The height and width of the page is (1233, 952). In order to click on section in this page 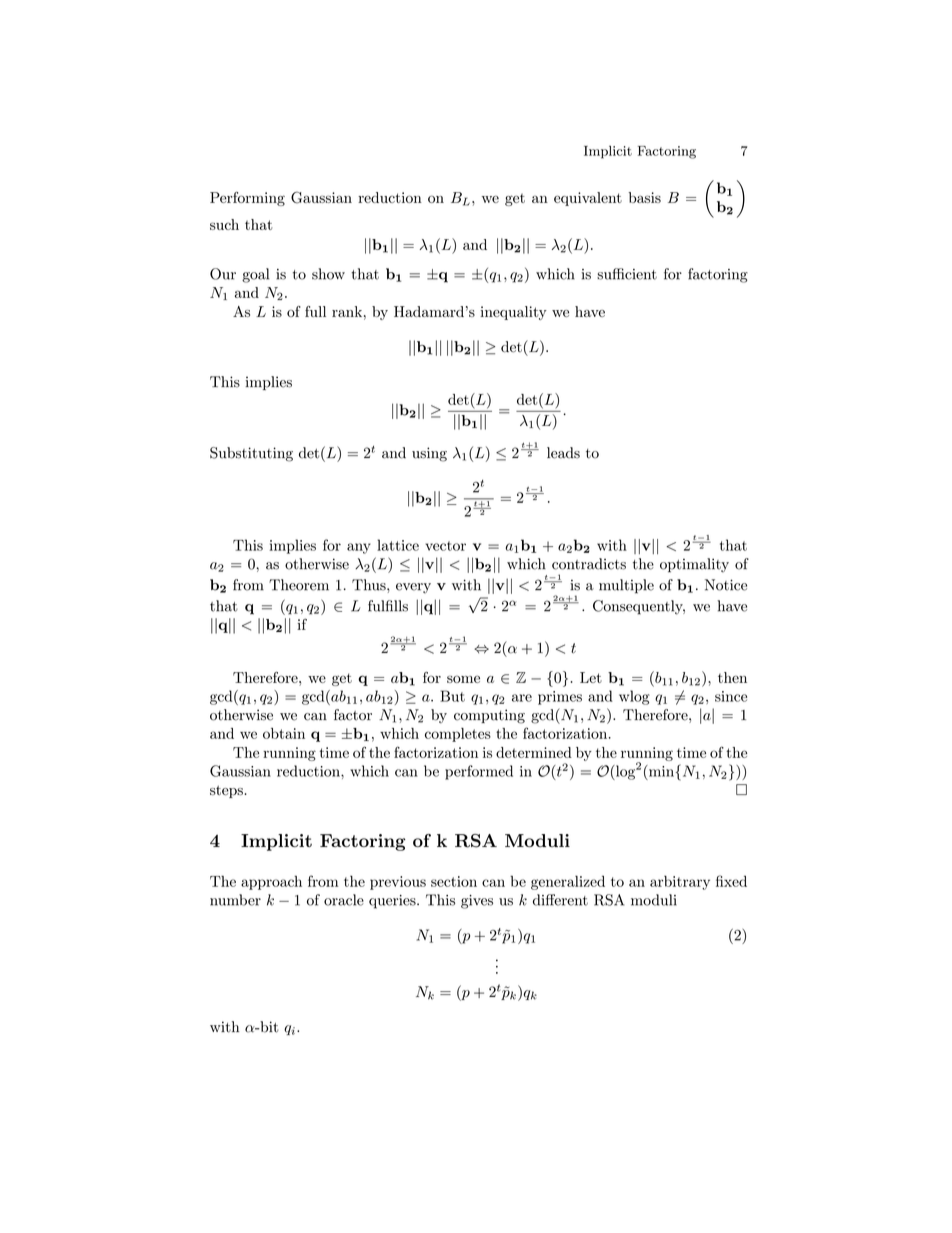, I will do `click(454, 881)`.
